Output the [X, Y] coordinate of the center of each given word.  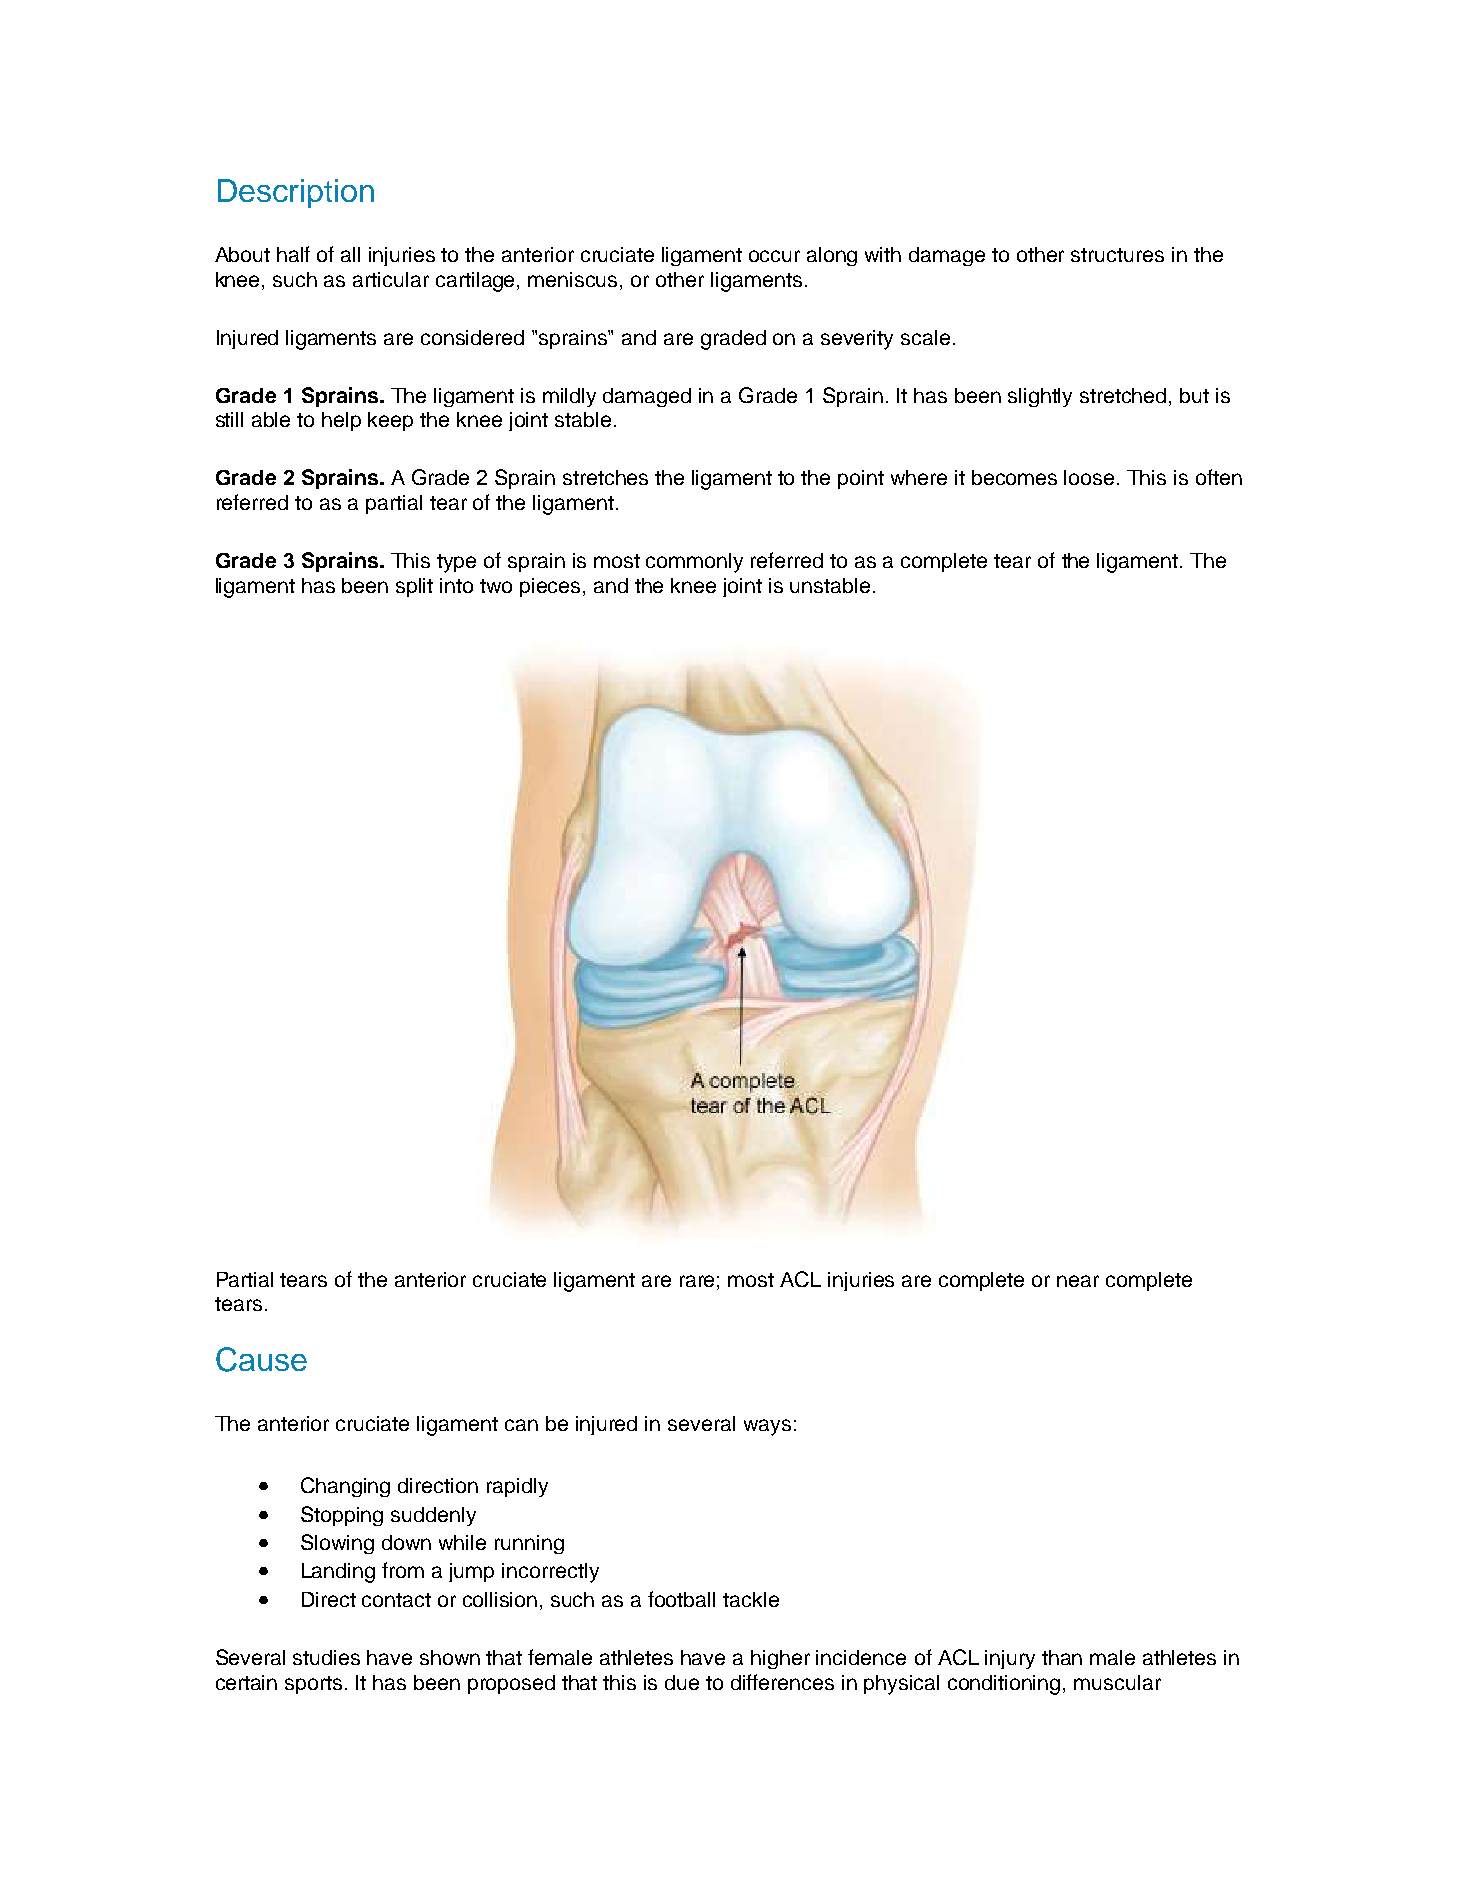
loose [1089, 477]
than [1062, 1657]
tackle [751, 1599]
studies [326, 1657]
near [1078, 1281]
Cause [261, 1359]
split [414, 587]
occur [774, 256]
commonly [694, 563]
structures [1117, 255]
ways [767, 1427]
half [293, 254]
